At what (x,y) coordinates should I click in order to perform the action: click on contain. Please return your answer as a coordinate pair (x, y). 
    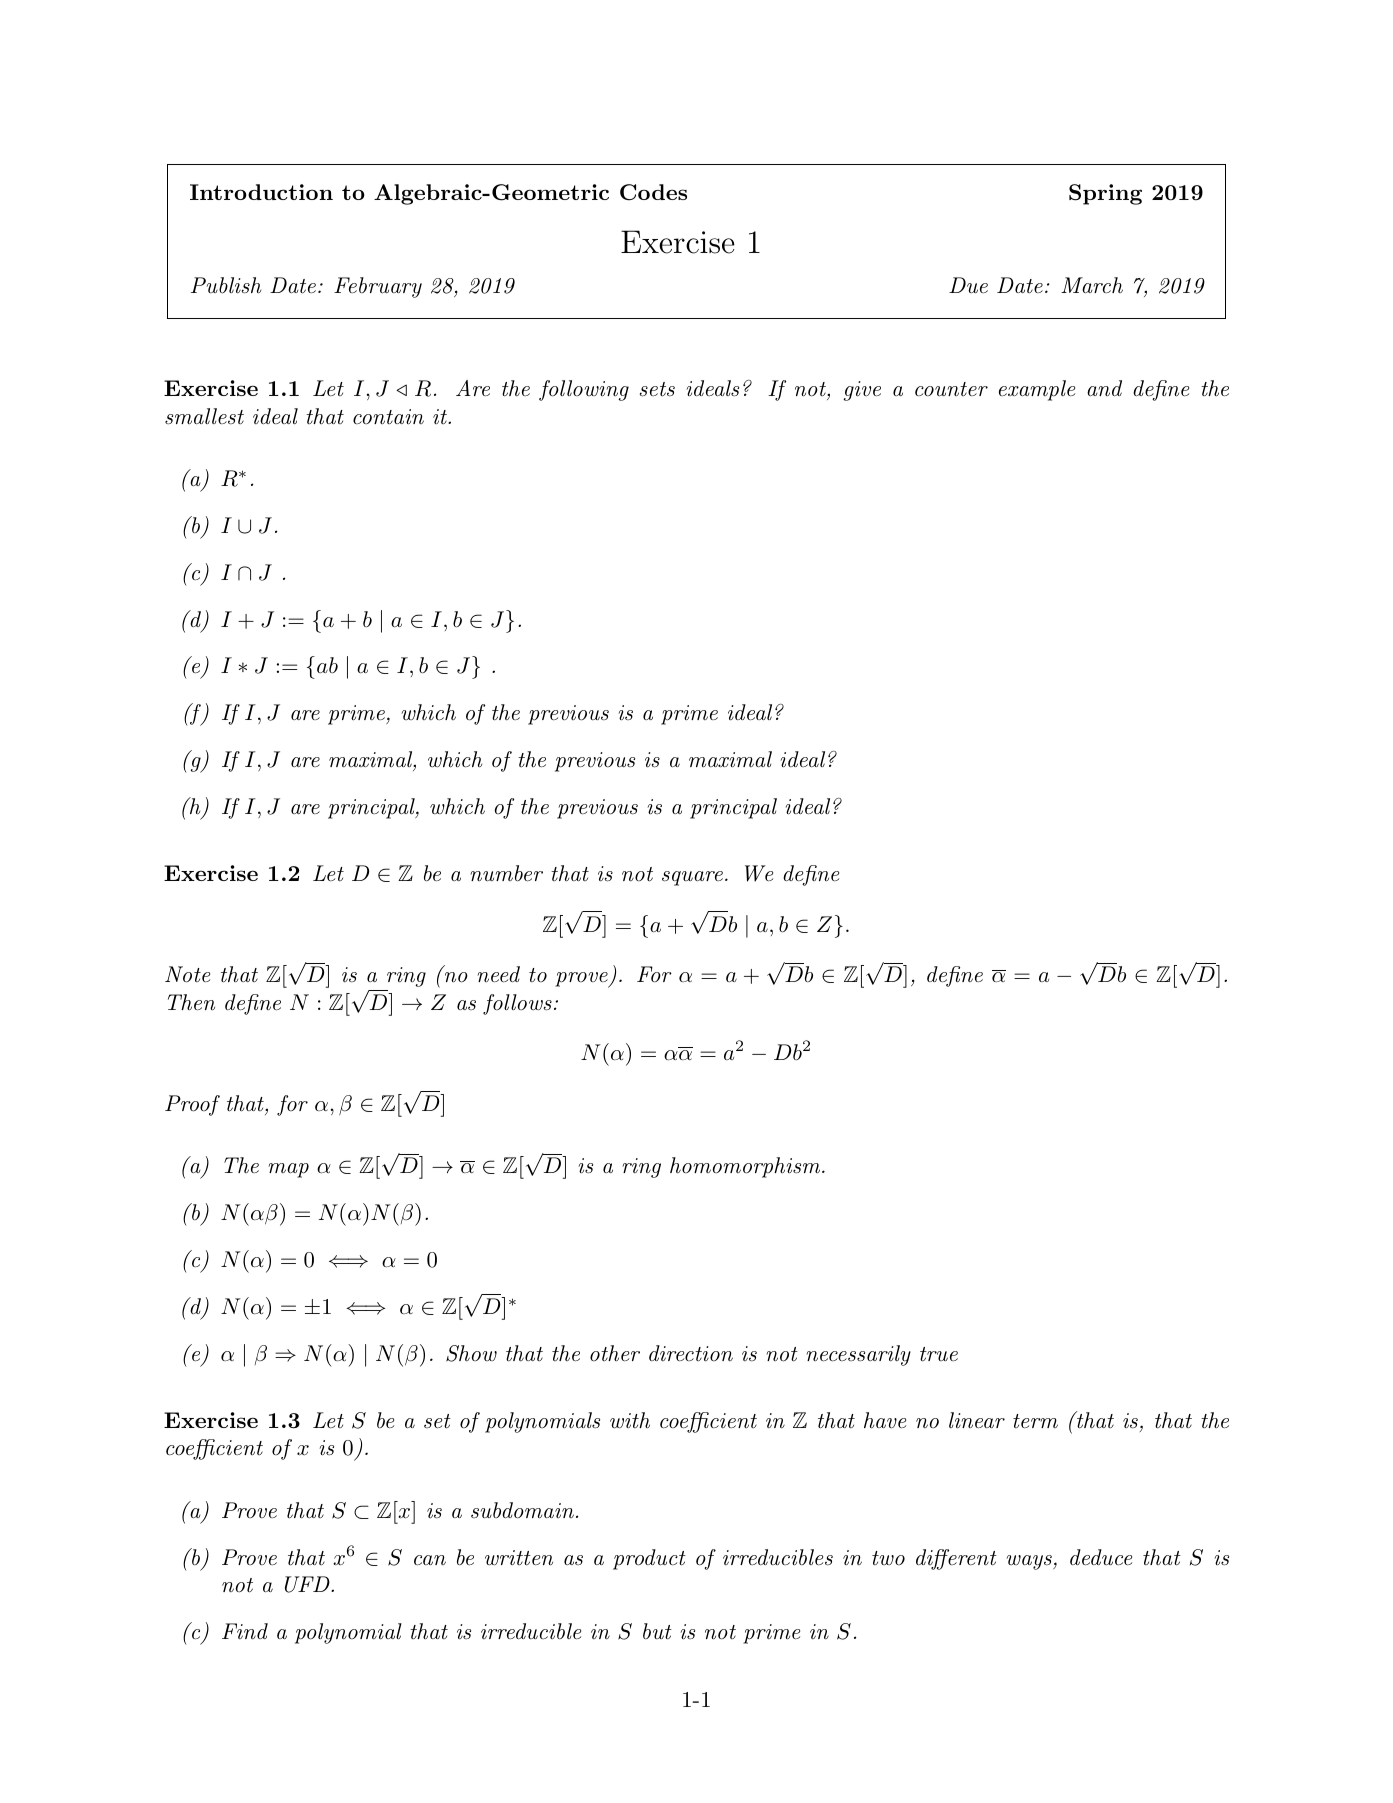
    Looking at the image, I should click on (388, 417).
